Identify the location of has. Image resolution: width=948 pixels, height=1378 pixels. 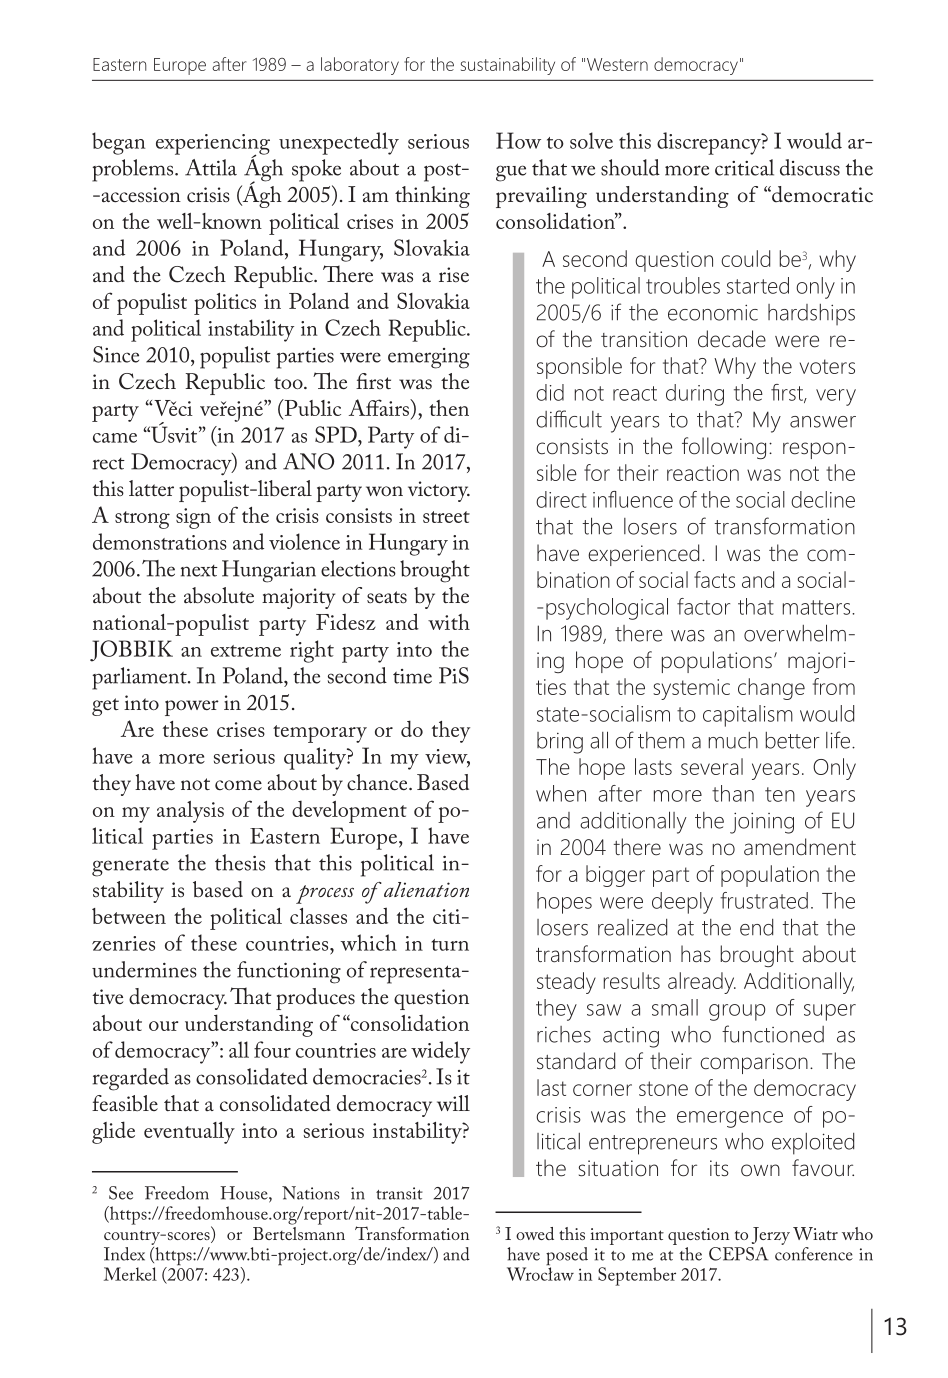
(696, 954).
